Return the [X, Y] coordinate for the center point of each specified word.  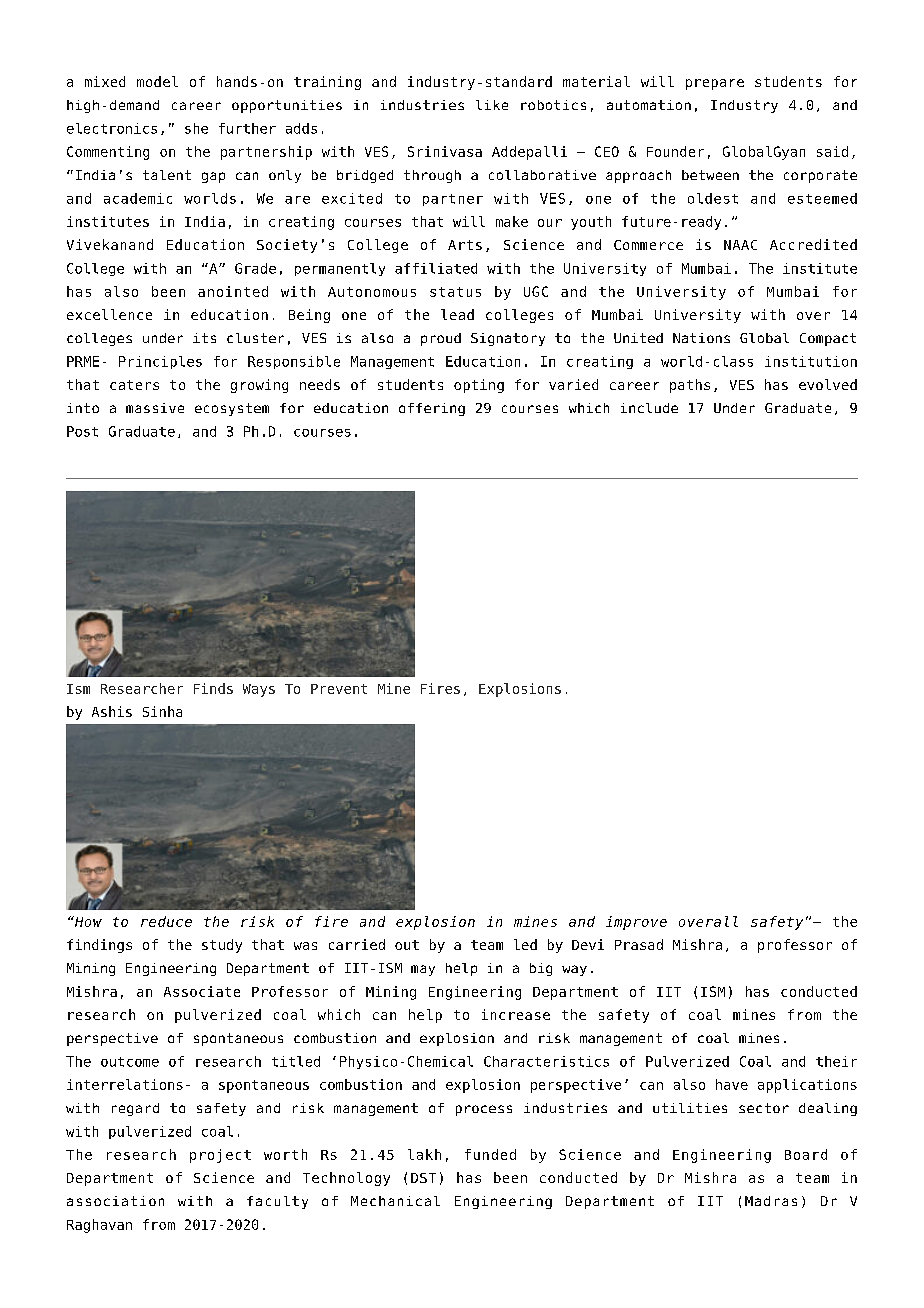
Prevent [339, 689]
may [423, 970]
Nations [701, 338]
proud [441, 339]
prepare [715, 84]
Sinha [162, 711]
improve [636, 923]
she [196, 128]
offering [432, 409]
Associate [202, 991]
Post [82, 431]
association [115, 1201]
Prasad [639, 944]
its [204, 338]
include [649, 408]
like [492, 105]
